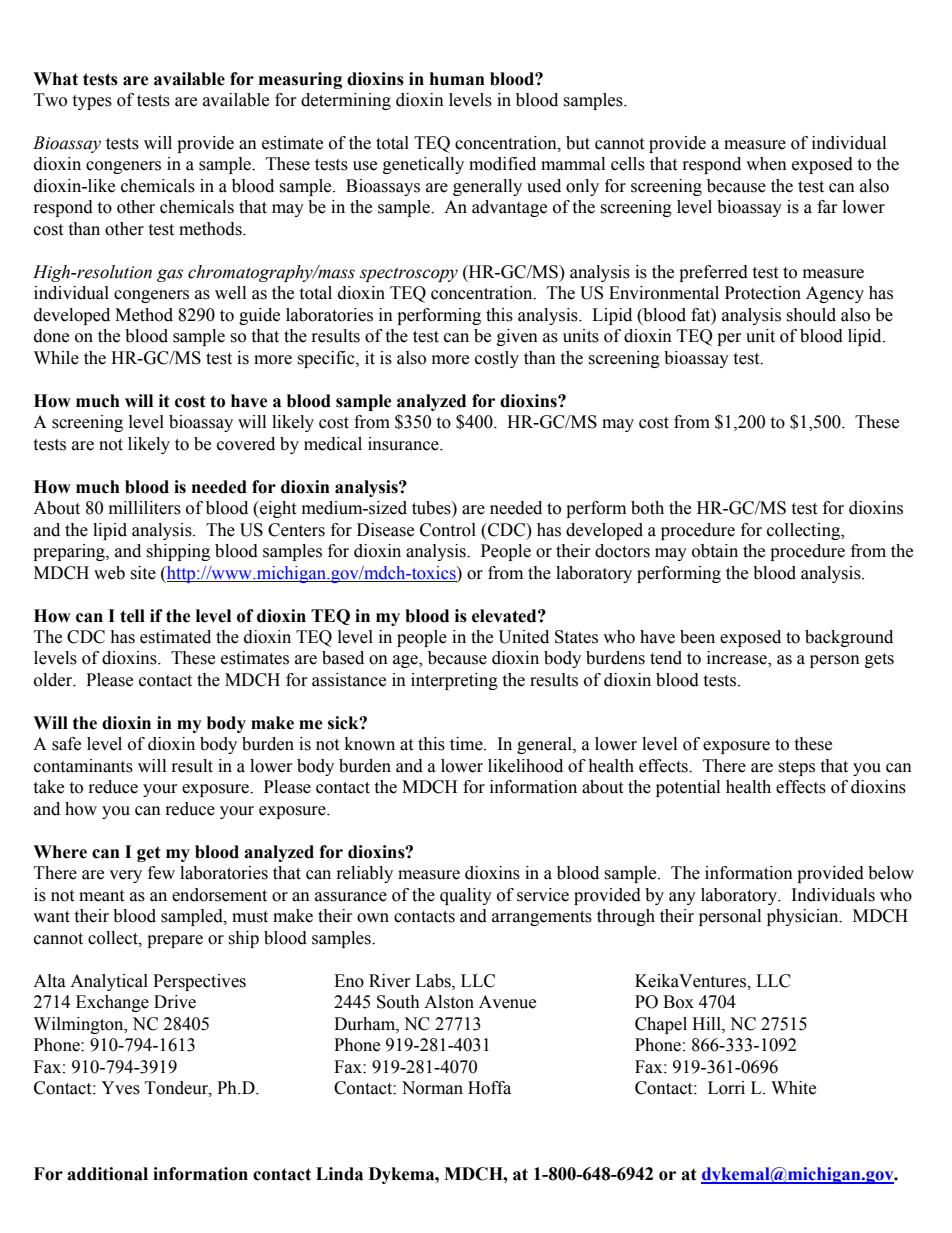 This screenshot has height=1233, width=952. What do you see at coordinates (92, 102) in the screenshot?
I see `types` at bounding box center [92, 102].
